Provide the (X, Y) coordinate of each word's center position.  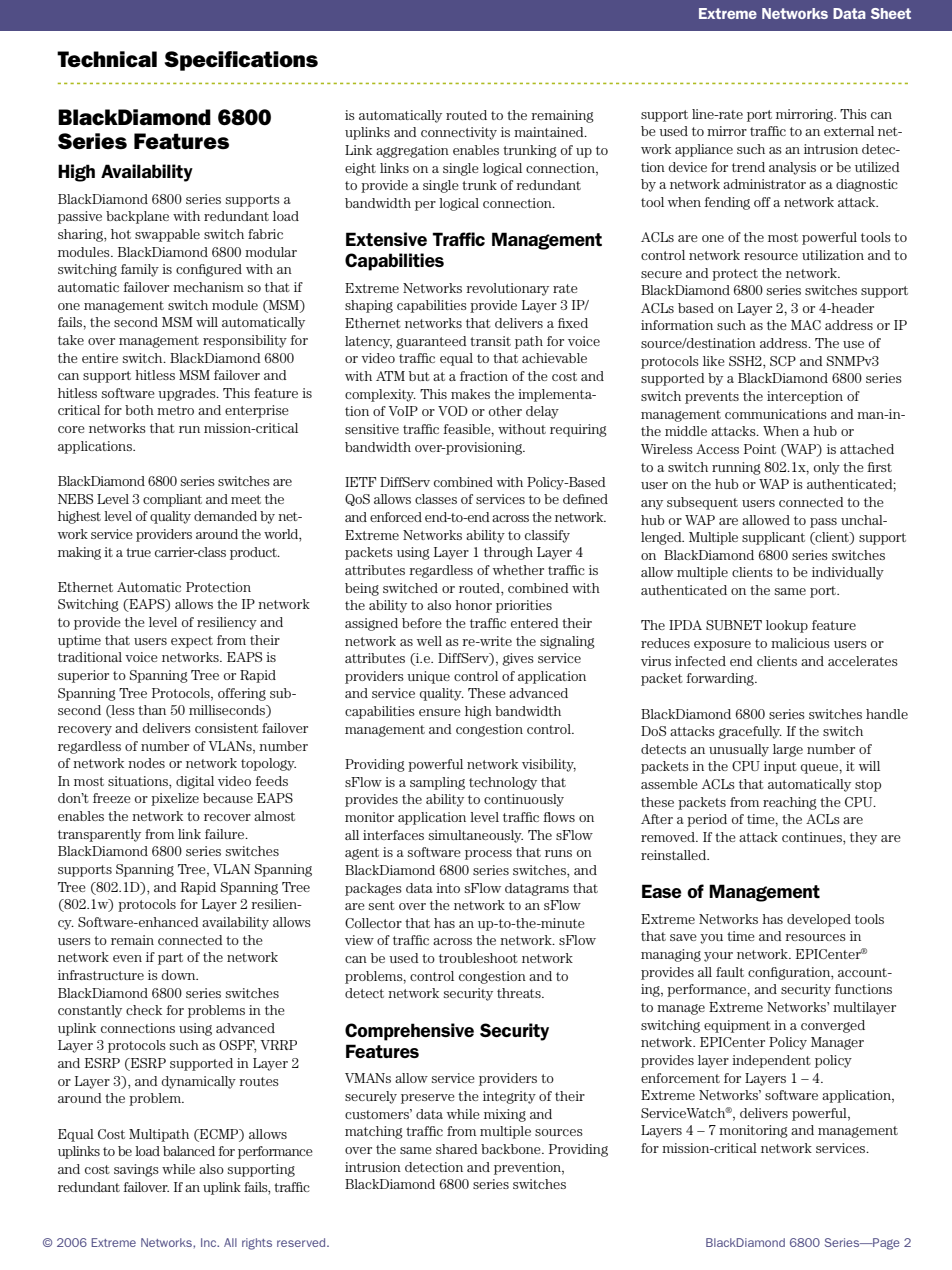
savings (136, 1170)
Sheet (891, 13)
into (448, 888)
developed (819, 920)
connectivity (459, 133)
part (170, 959)
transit (490, 341)
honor (473, 605)
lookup (787, 626)
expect (192, 642)
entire (100, 358)
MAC (806, 325)
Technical (107, 59)
